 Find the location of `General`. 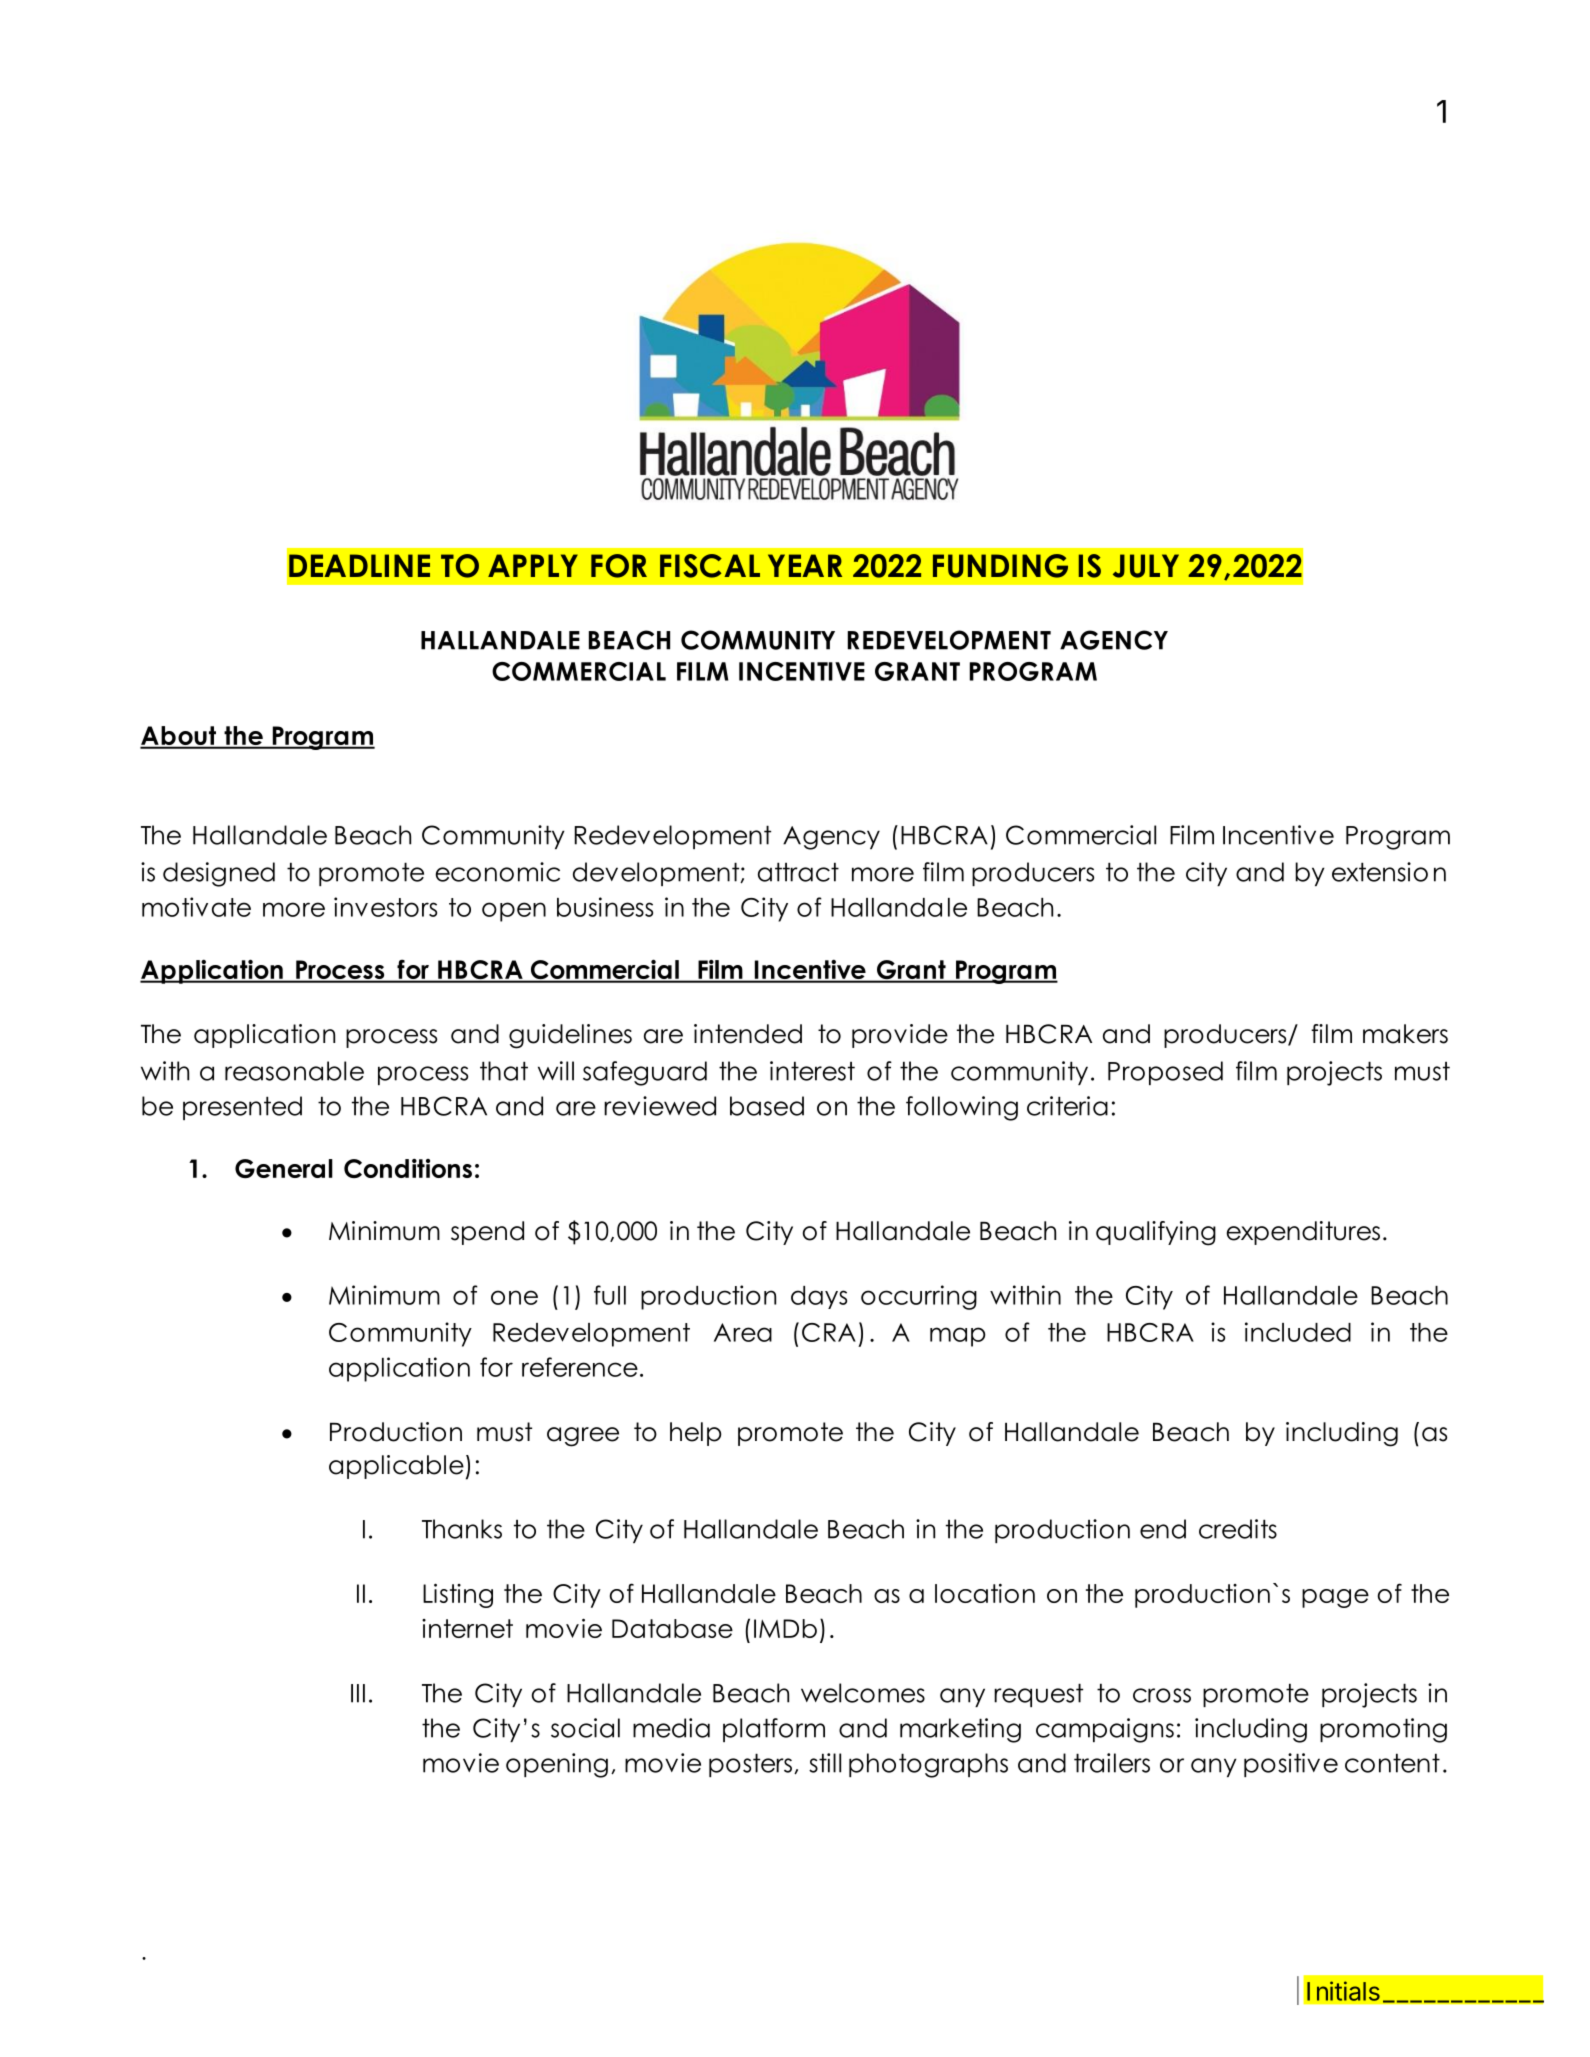

General is located at coordinates (284, 1168).
